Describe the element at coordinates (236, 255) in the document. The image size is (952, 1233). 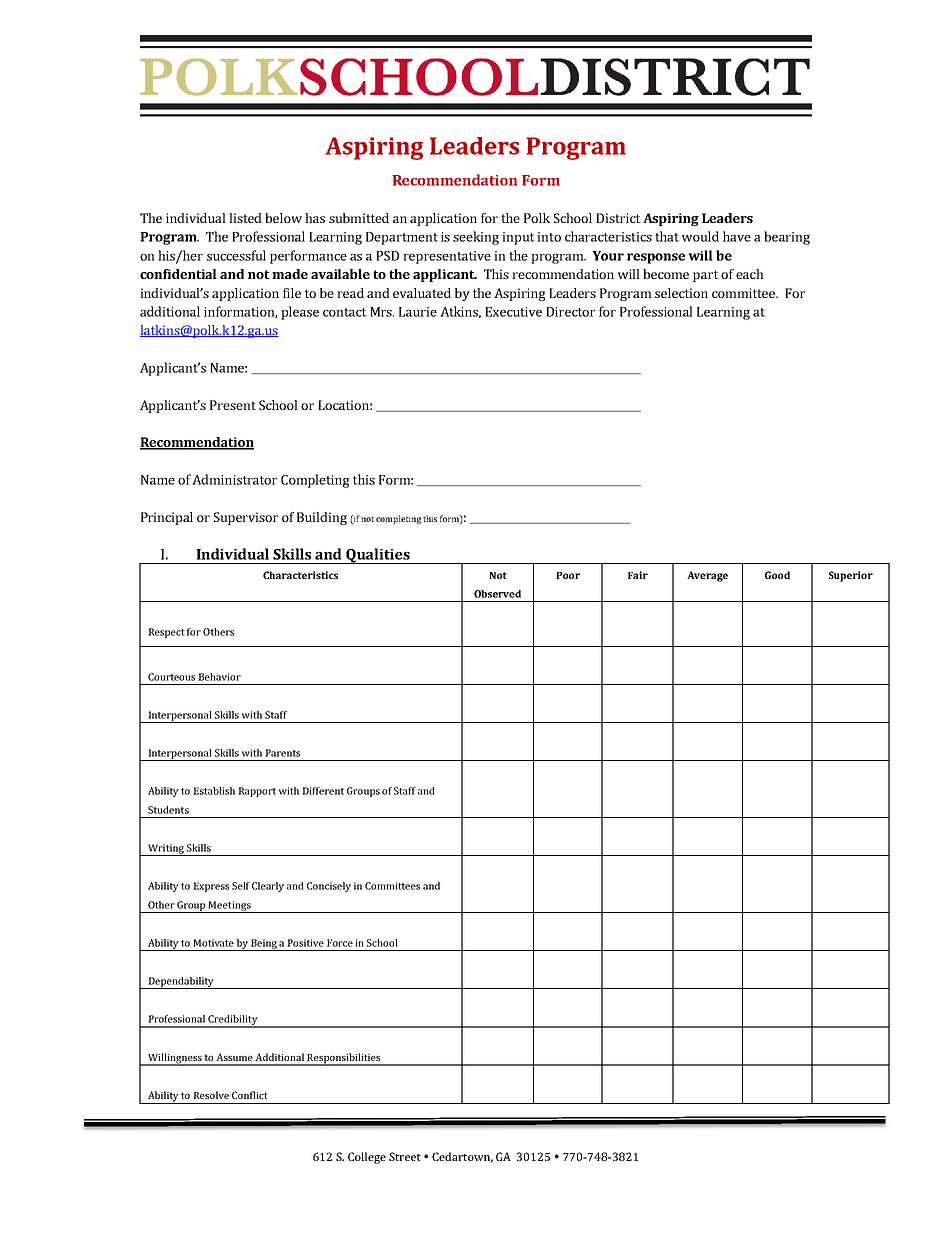
I see `successful` at that location.
